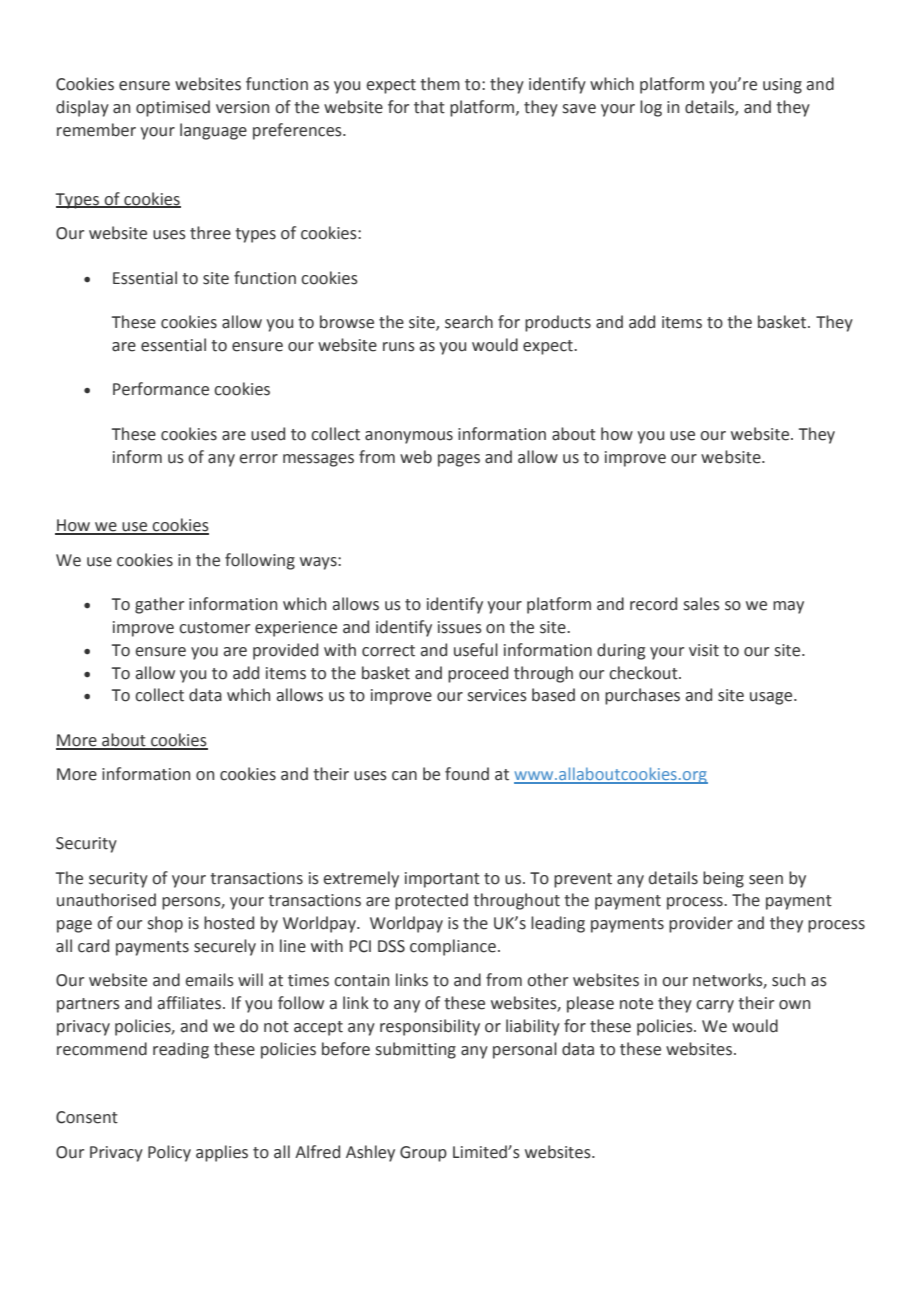 The image size is (924, 1308). Describe the element at coordinates (169, 1153) in the screenshot. I see `Policy` at that location.
